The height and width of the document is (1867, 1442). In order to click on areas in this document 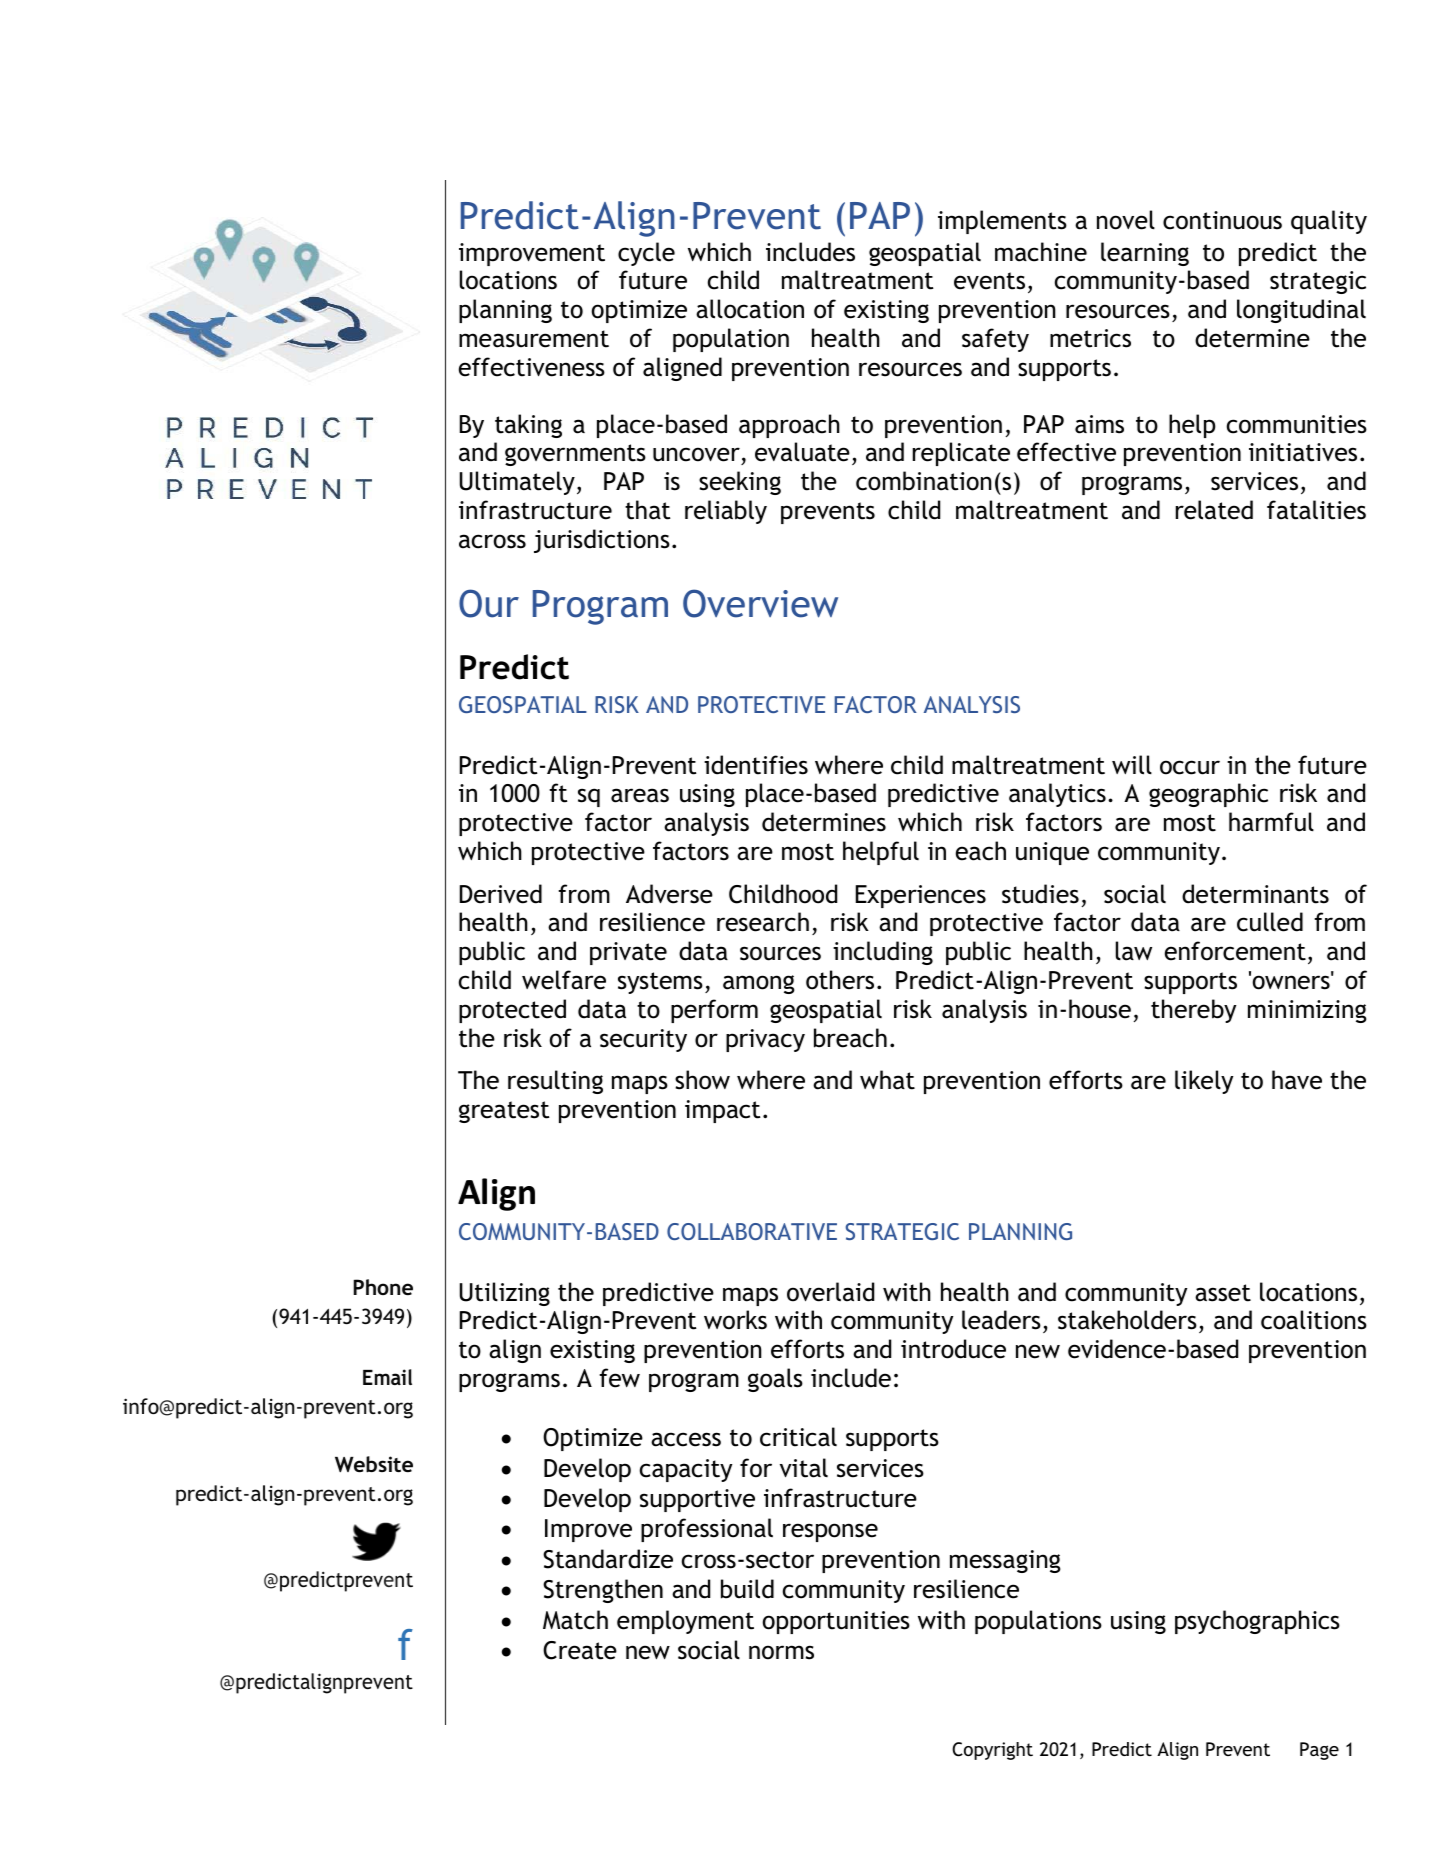, I will do `click(640, 795)`.
